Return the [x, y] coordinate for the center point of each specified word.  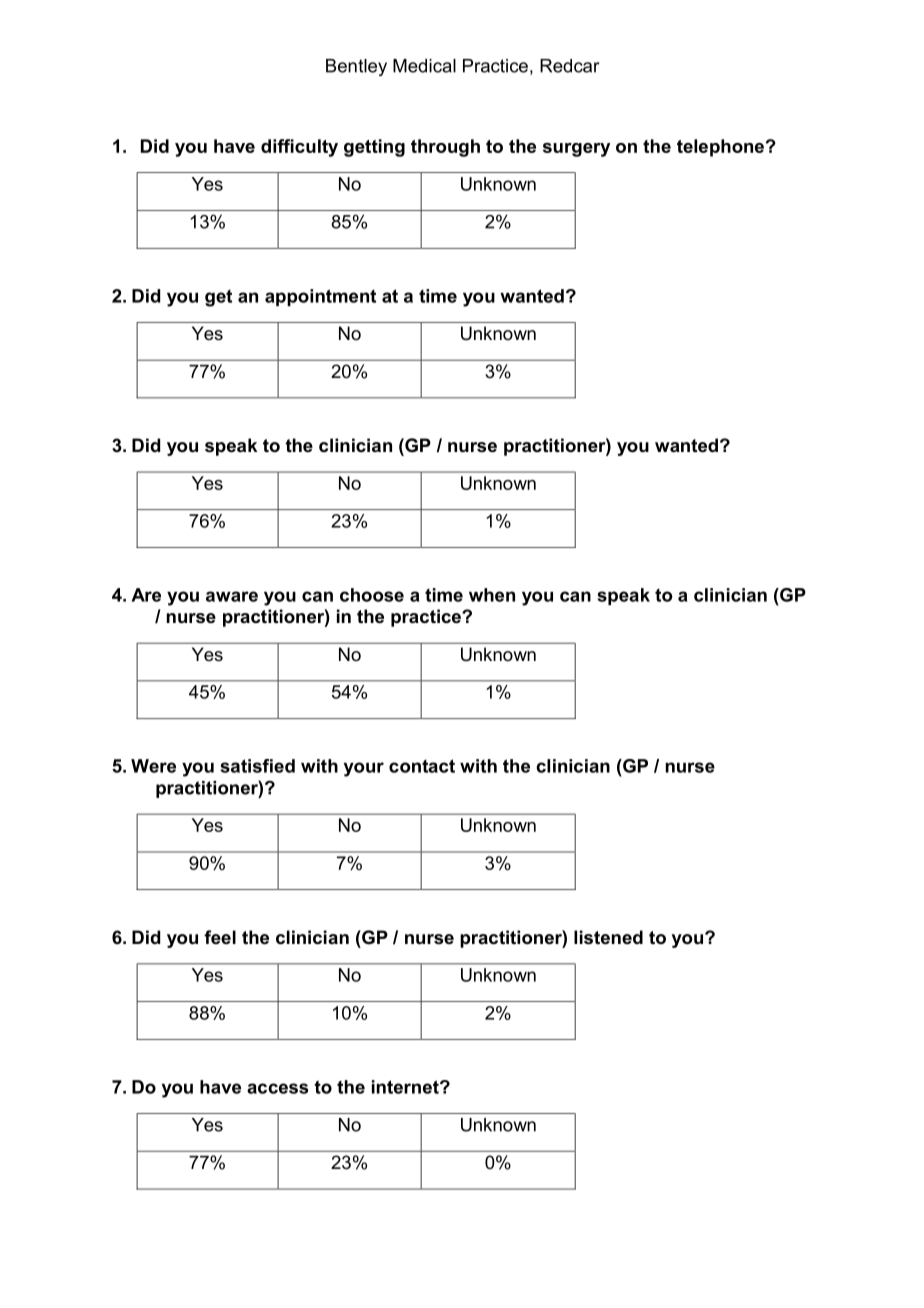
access [277, 1088]
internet [406, 1087]
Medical [424, 66]
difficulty [299, 148]
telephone [720, 148]
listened [608, 937]
